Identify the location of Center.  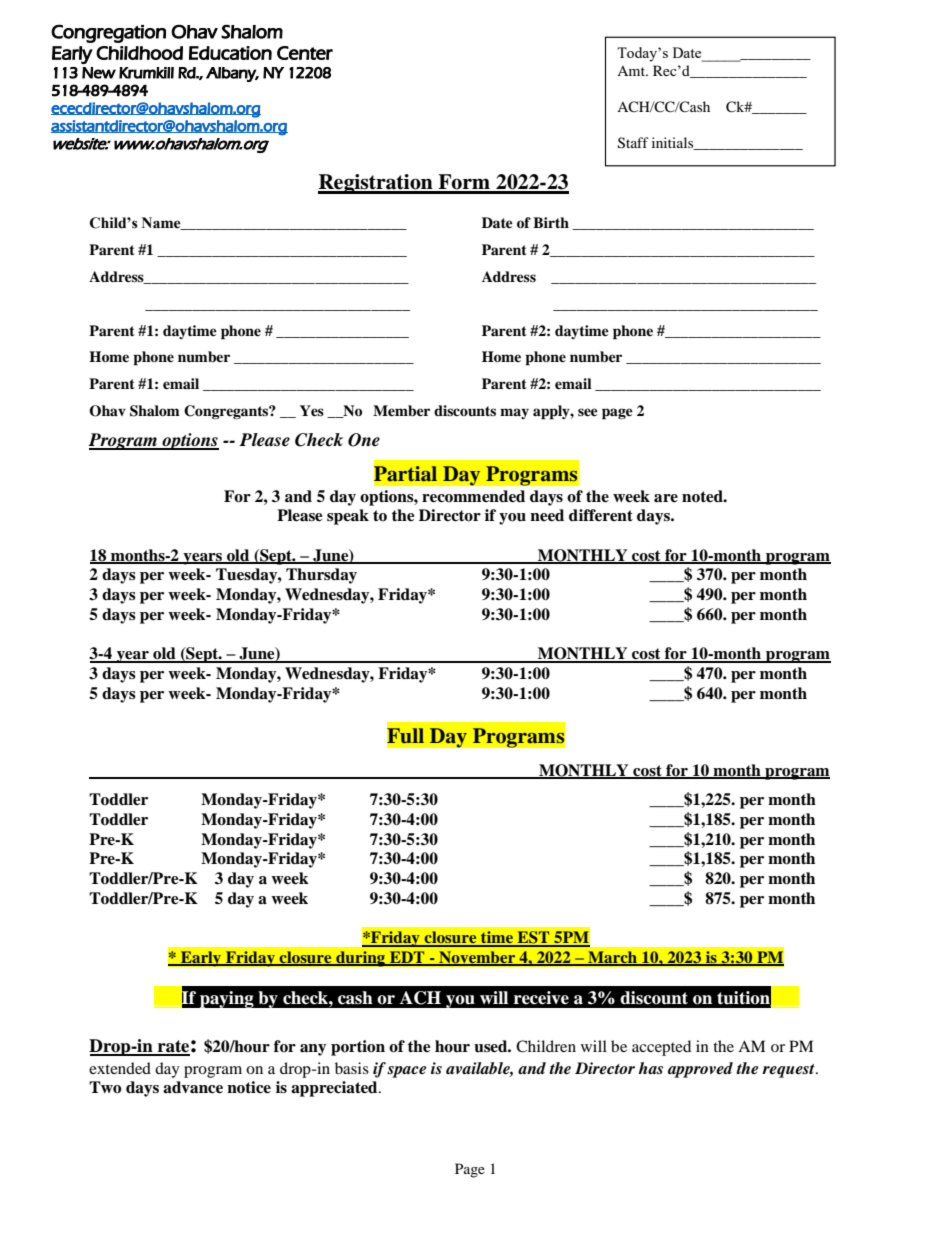
(305, 53).
